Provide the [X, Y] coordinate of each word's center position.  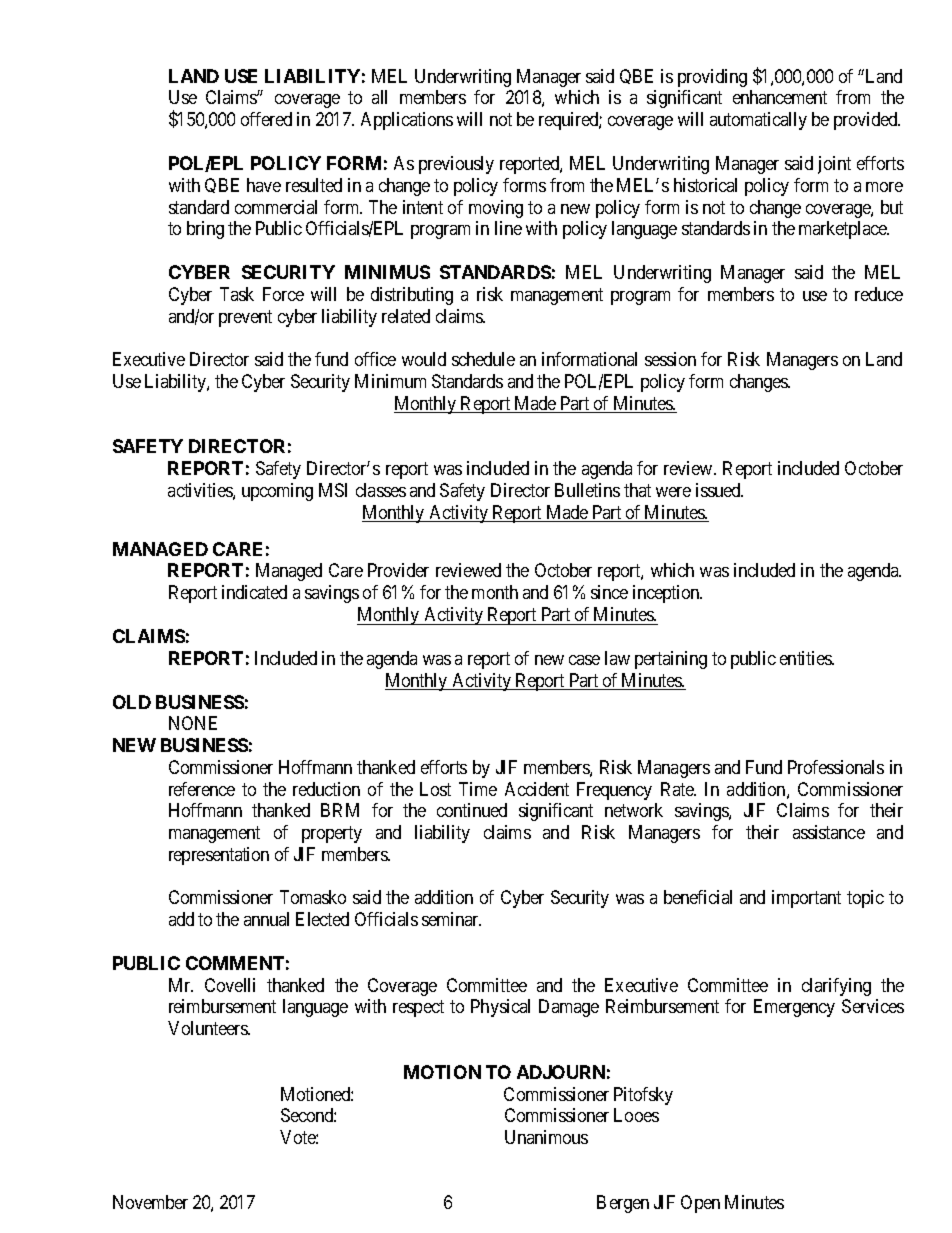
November [150, 1202]
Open [700, 1204]
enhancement [780, 97]
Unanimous [546, 1137]
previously [456, 165]
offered [266, 119]
